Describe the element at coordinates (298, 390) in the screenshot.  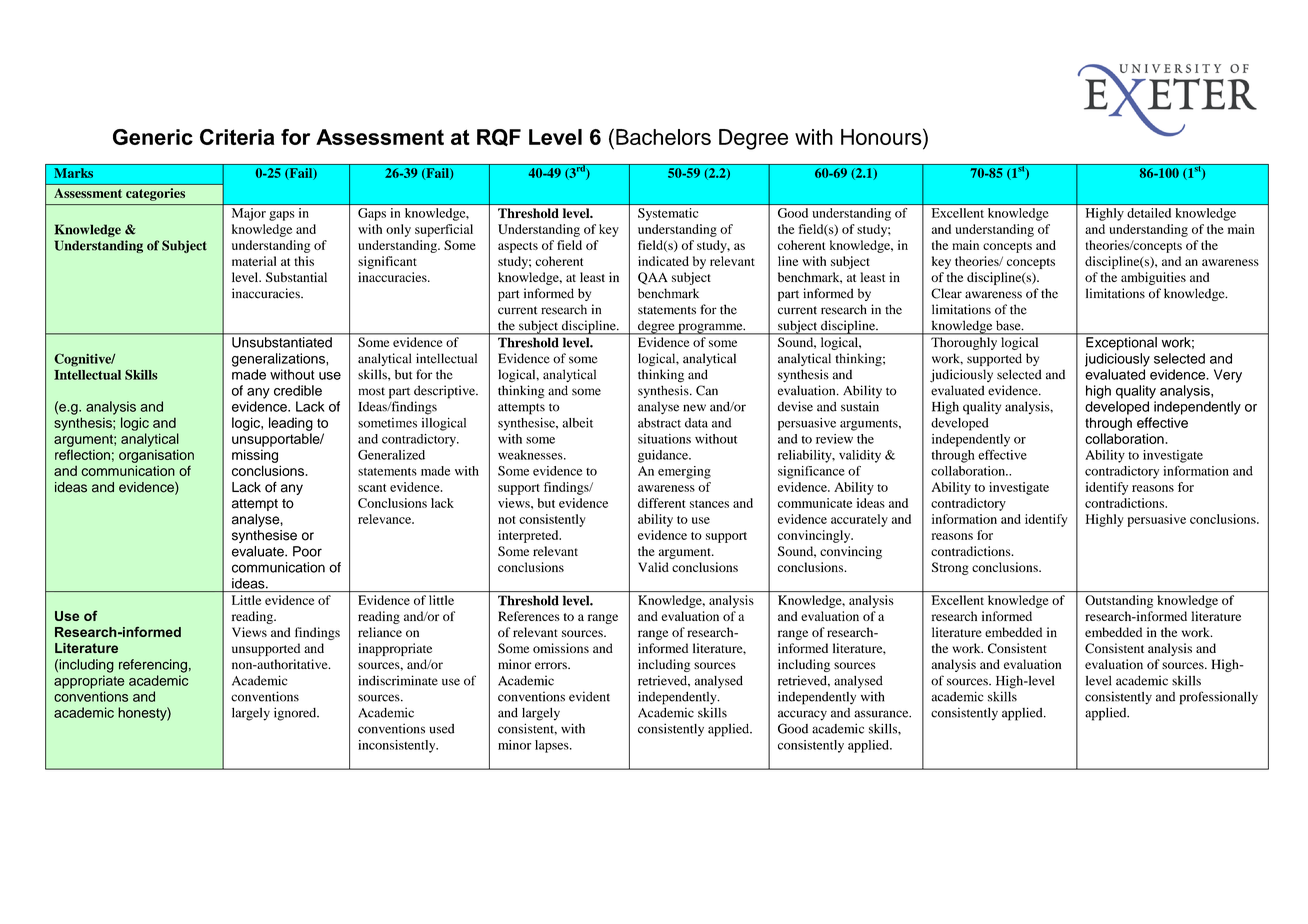
I see `credible` at that location.
